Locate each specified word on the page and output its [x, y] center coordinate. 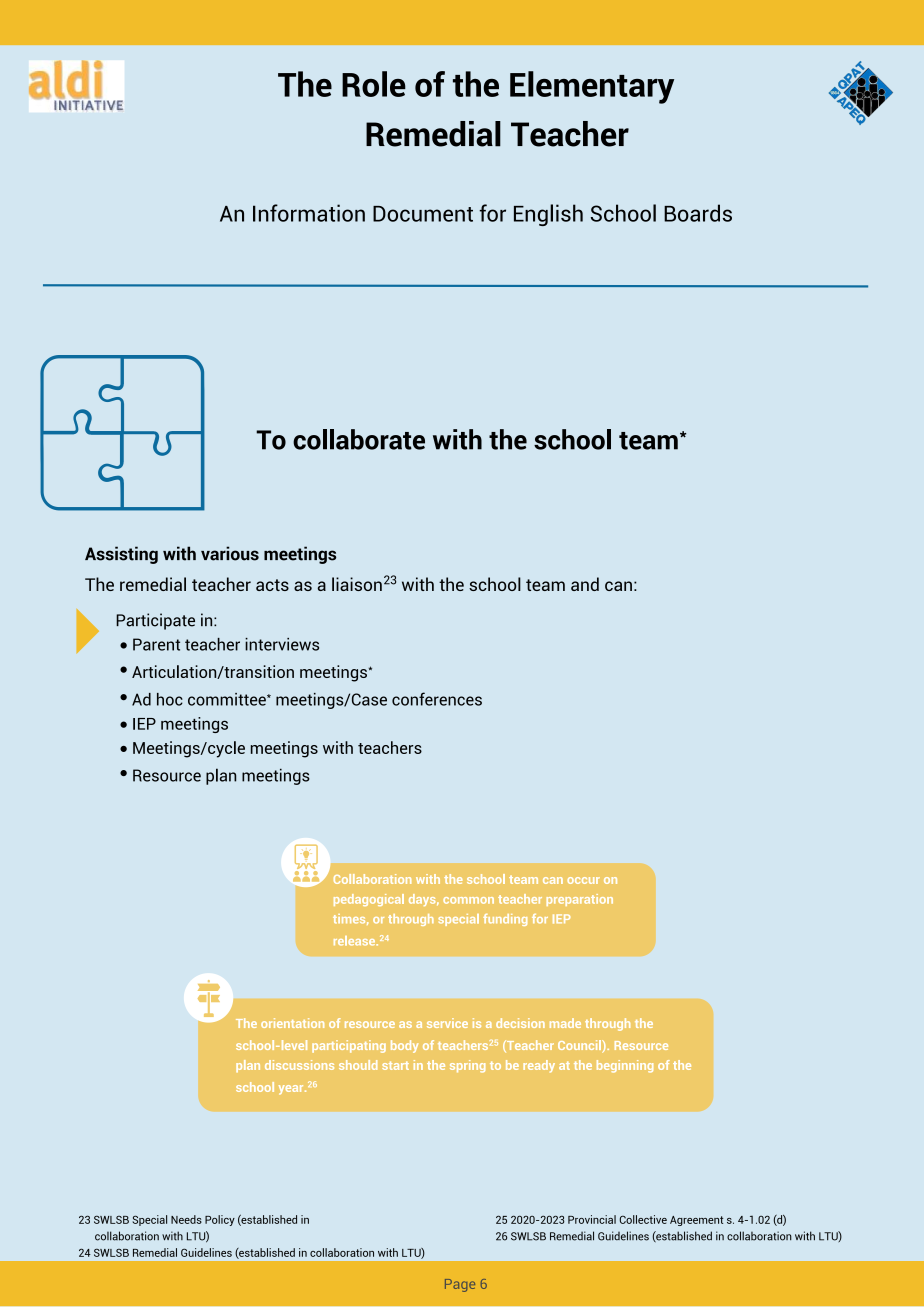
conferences [437, 699]
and [585, 584]
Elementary [592, 87]
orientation [292, 1023]
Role [374, 84]
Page [460, 1285]
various [230, 553]
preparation [580, 900]
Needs [186, 1219]
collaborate [359, 439]
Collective [643, 1219]
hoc [170, 699]
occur [583, 880]
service [447, 1023]
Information [309, 213]
